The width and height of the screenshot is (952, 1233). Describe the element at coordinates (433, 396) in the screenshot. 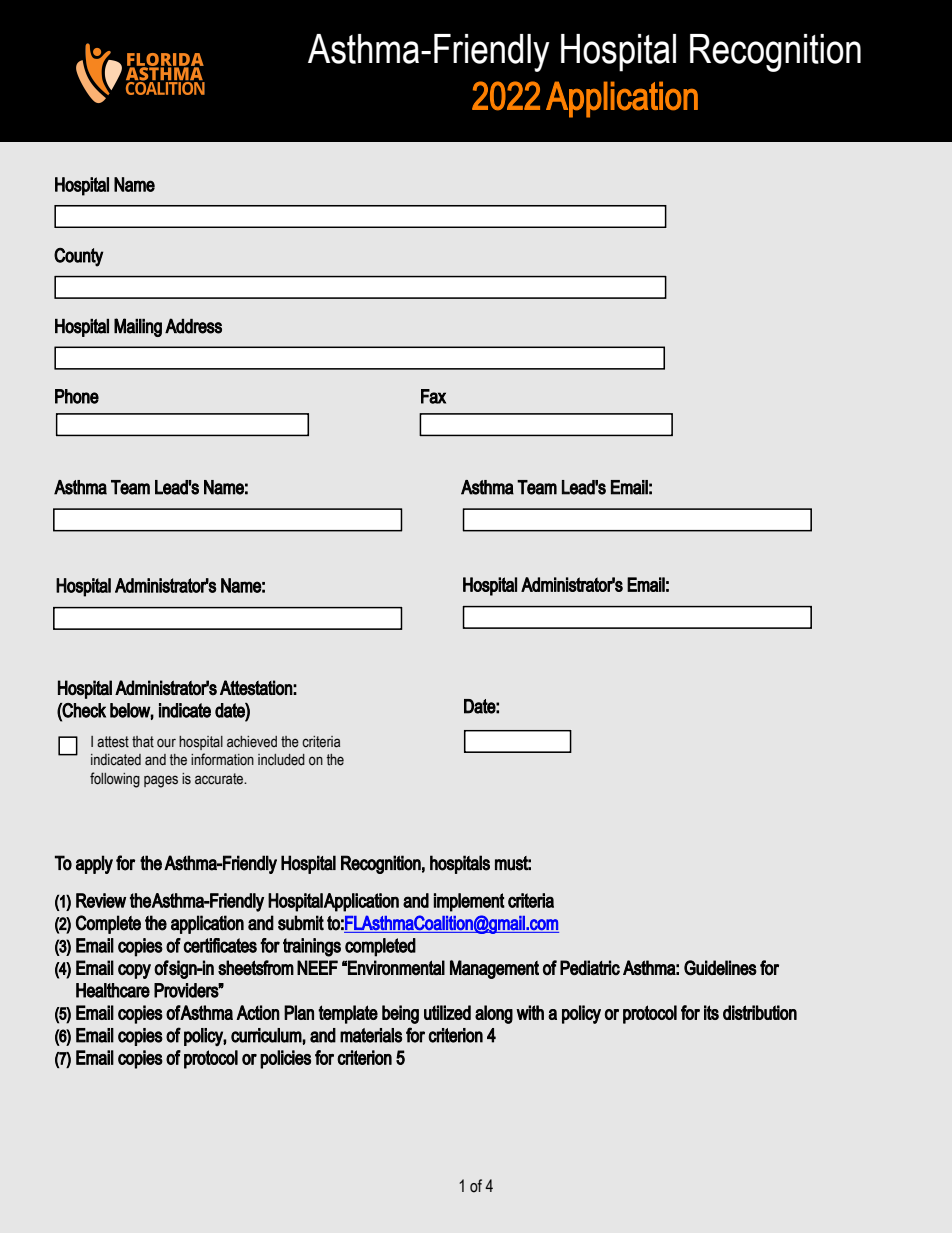

I see `Fax` at that location.
